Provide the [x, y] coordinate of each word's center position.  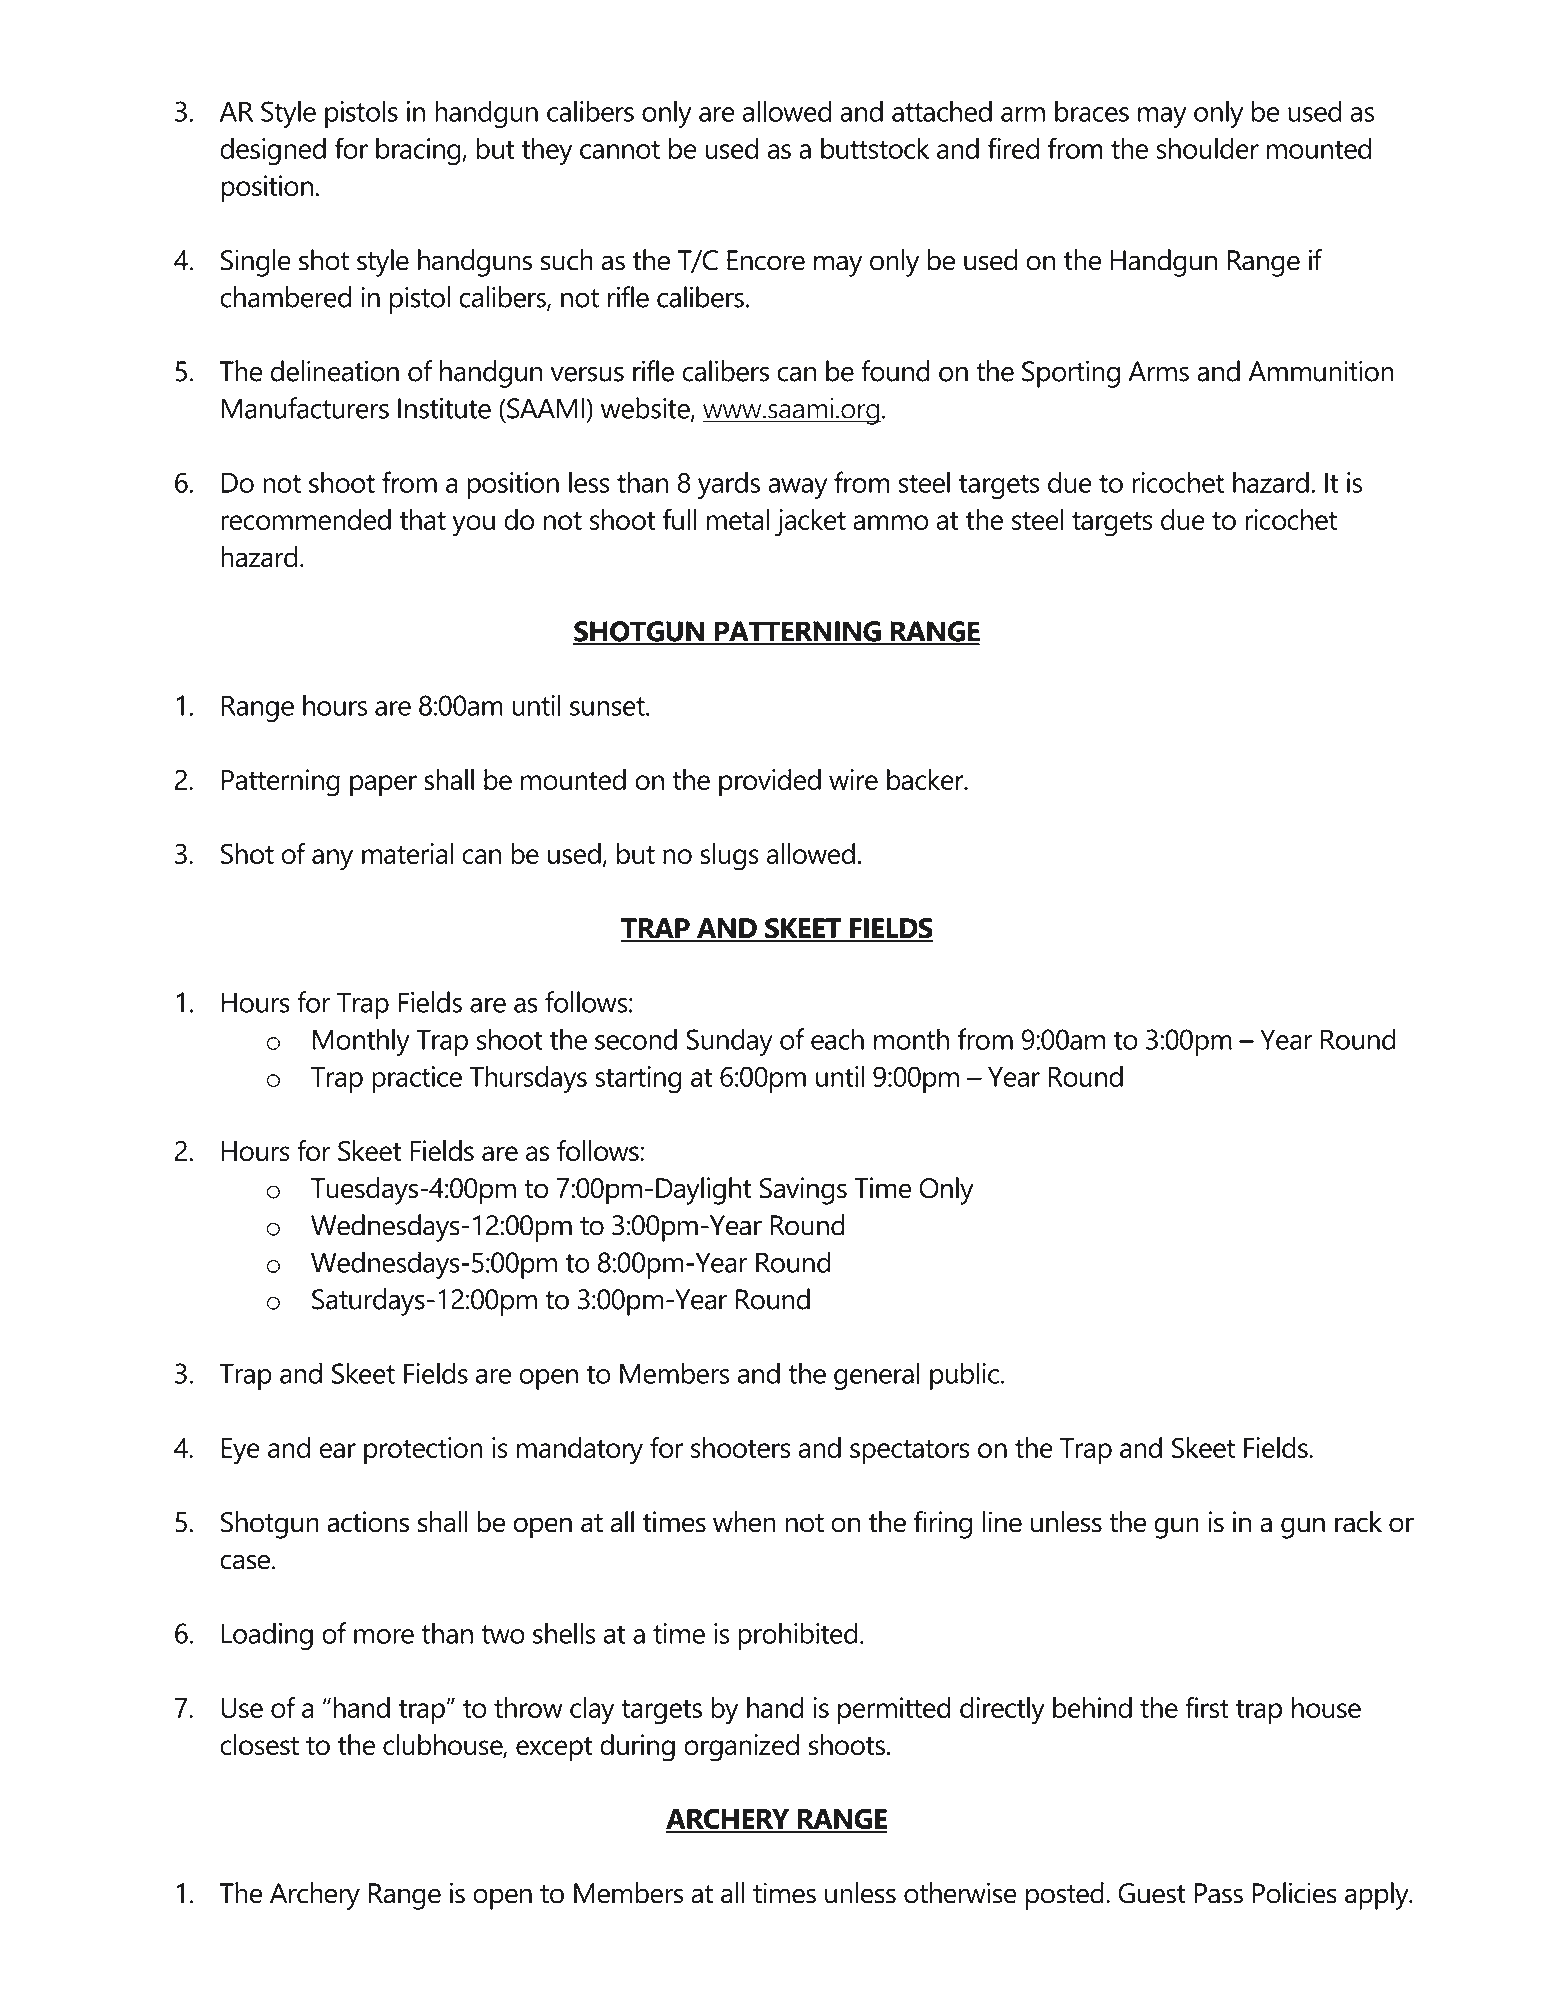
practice [417, 1079]
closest [259, 1744]
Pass [1219, 1893]
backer [926, 779]
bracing [419, 151]
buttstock [875, 148]
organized [741, 1748]
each [837, 1039]
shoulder [1207, 148]
